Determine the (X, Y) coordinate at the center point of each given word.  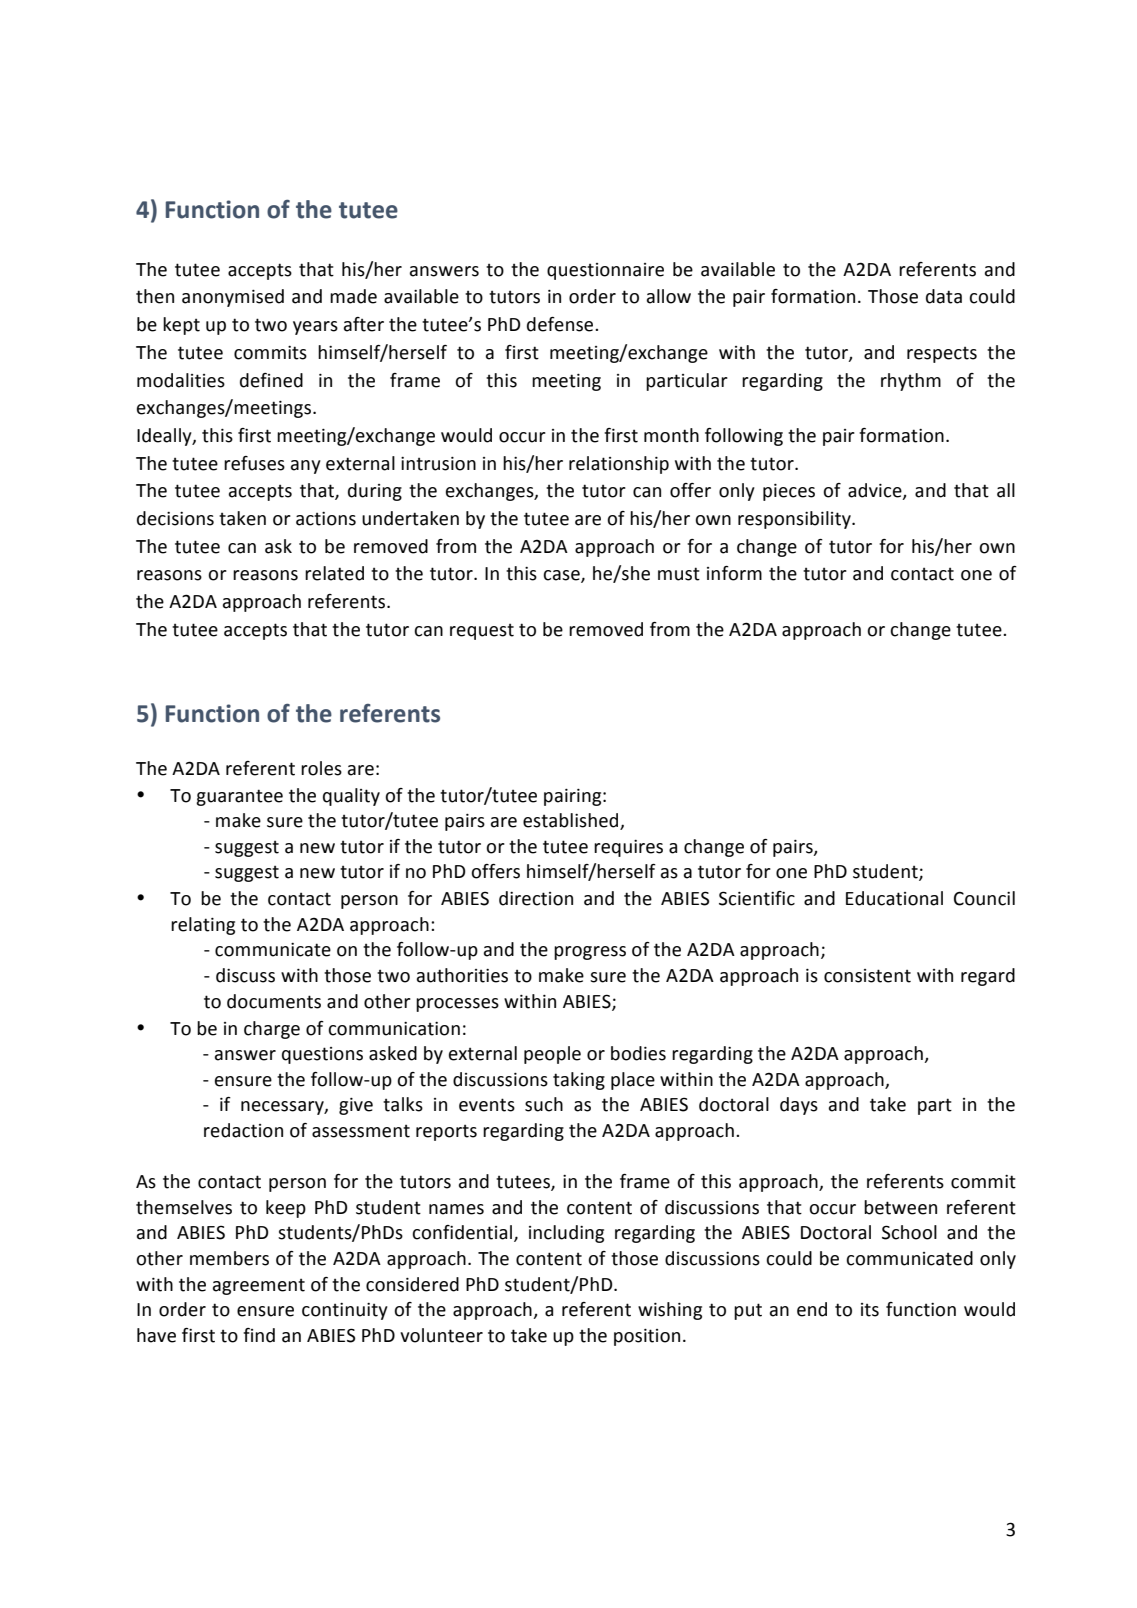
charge (272, 1030)
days (799, 1106)
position (647, 1337)
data (944, 296)
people (552, 1055)
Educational (894, 898)
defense (561, 324)
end (812, 1309)
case (562, 576)
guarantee (239, 797)
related (334, 573)
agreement (259, 1286)
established (572, 821)
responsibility (795, 520)
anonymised (233, 298)
